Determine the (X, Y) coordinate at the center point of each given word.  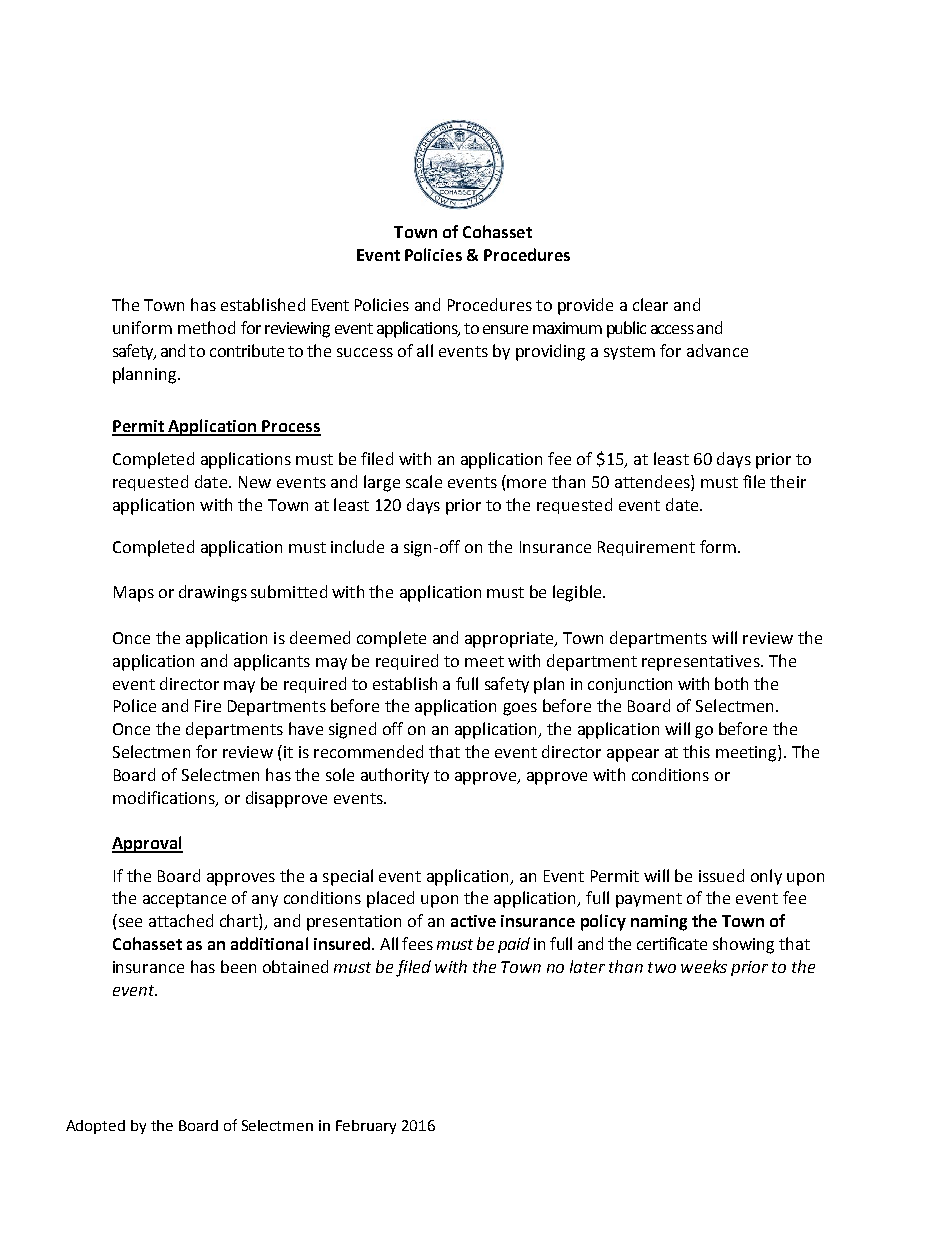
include (357, 546)
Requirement (646, 548)
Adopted (95, 1127)
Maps (134, 594)
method (206, 327)
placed (390, 899)
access (672, 329)
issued (721, 875)
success (365, 352)
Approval (147, 844)
